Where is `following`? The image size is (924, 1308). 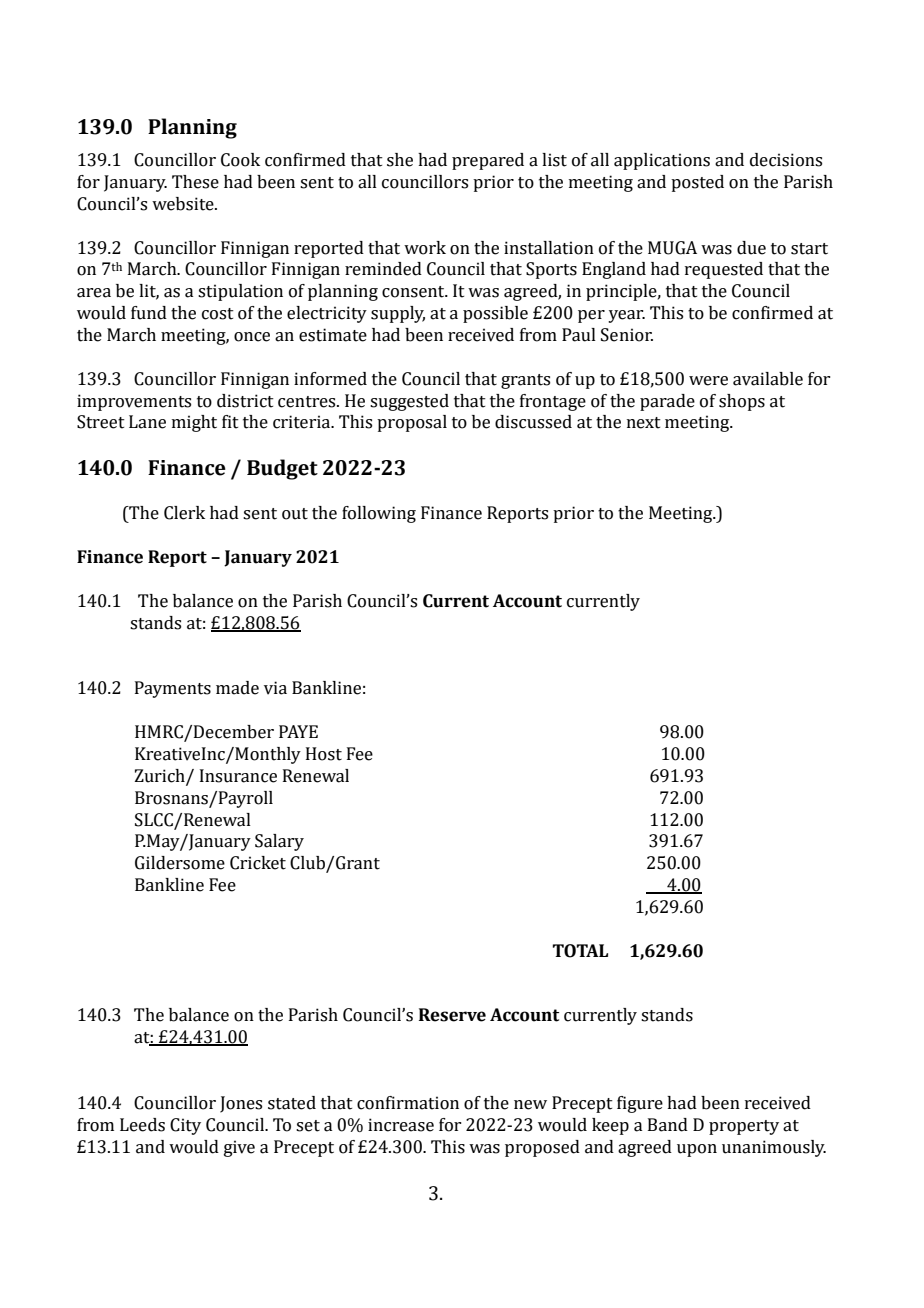
following is located at coordinates (379, 514).
